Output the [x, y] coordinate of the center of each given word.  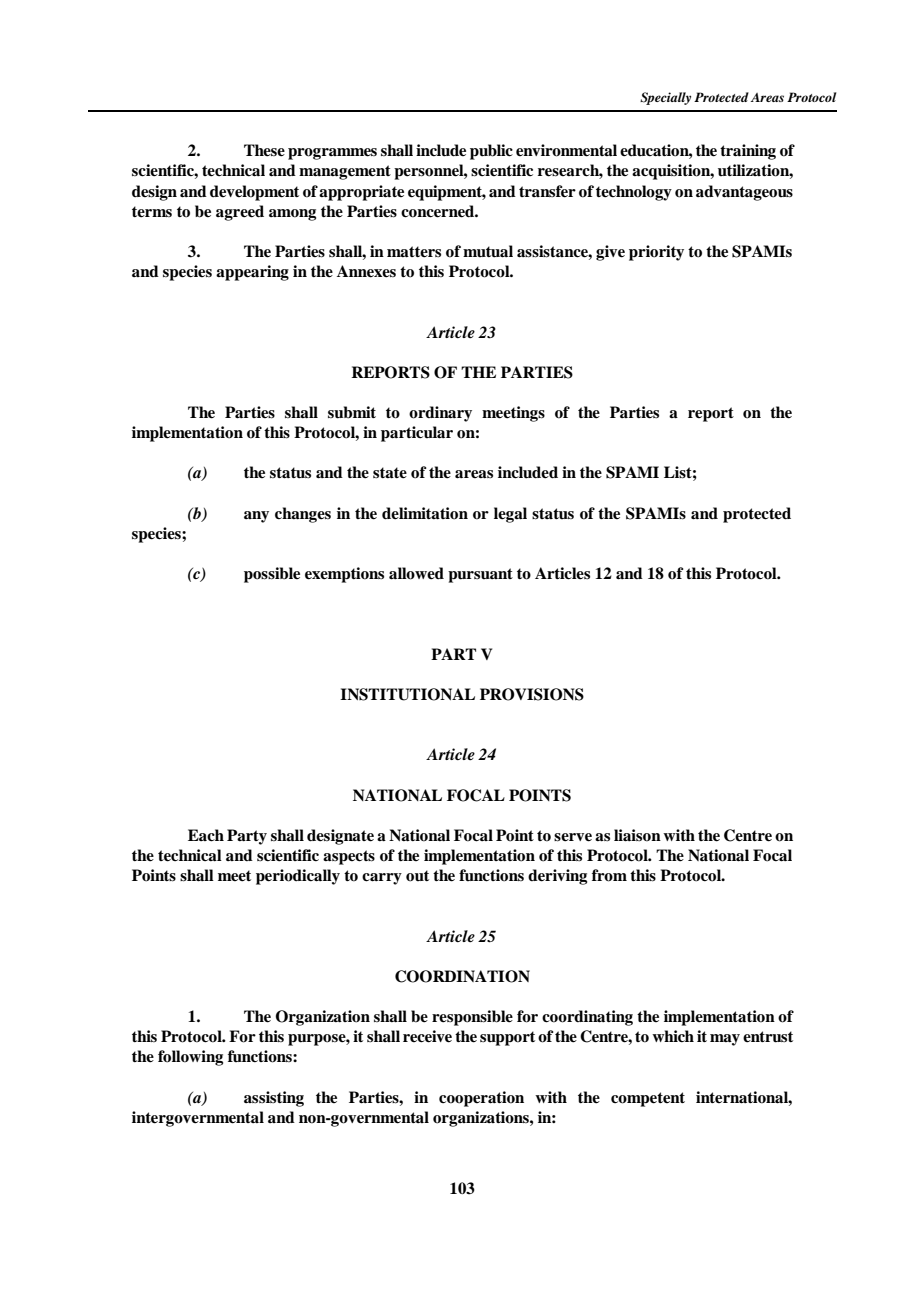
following [190, 1058]
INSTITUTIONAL [407, 694]
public [491, 152]
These [264, 150]
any [256, 517]
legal [510, 515]
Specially [665, 98]
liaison [637, 835]
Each [206, 835]
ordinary [440, 414]
